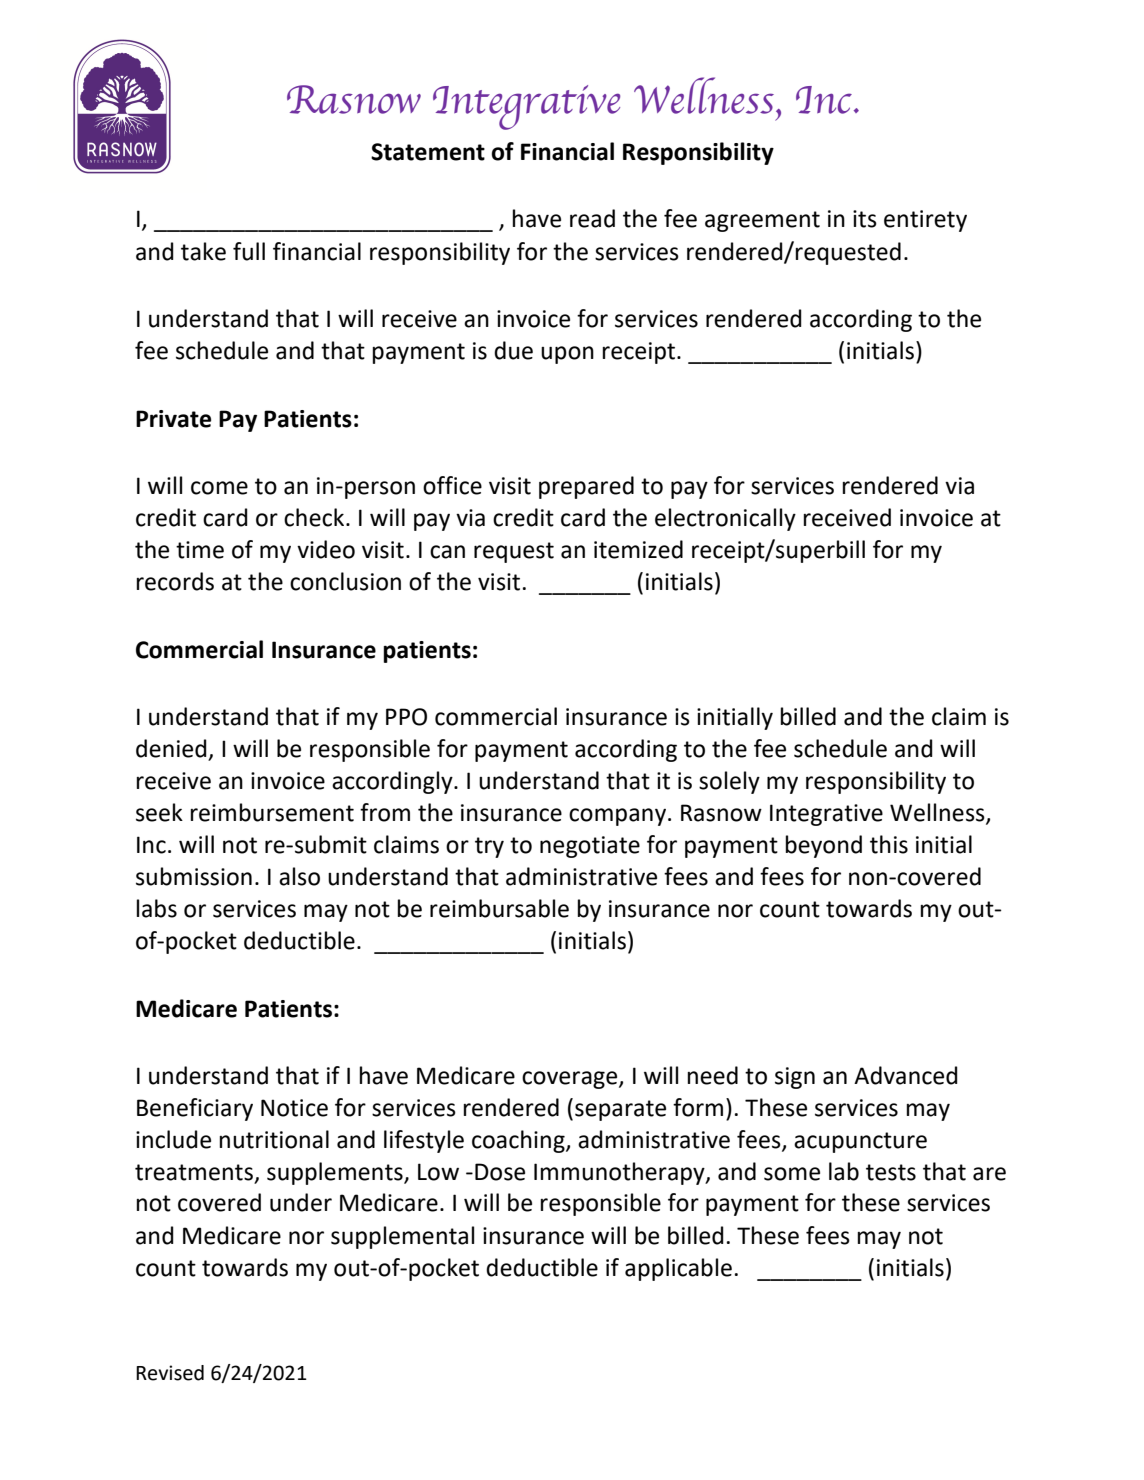 This screenshot has width=1144, height=1480. I want to click on read, so click(592, 218).
